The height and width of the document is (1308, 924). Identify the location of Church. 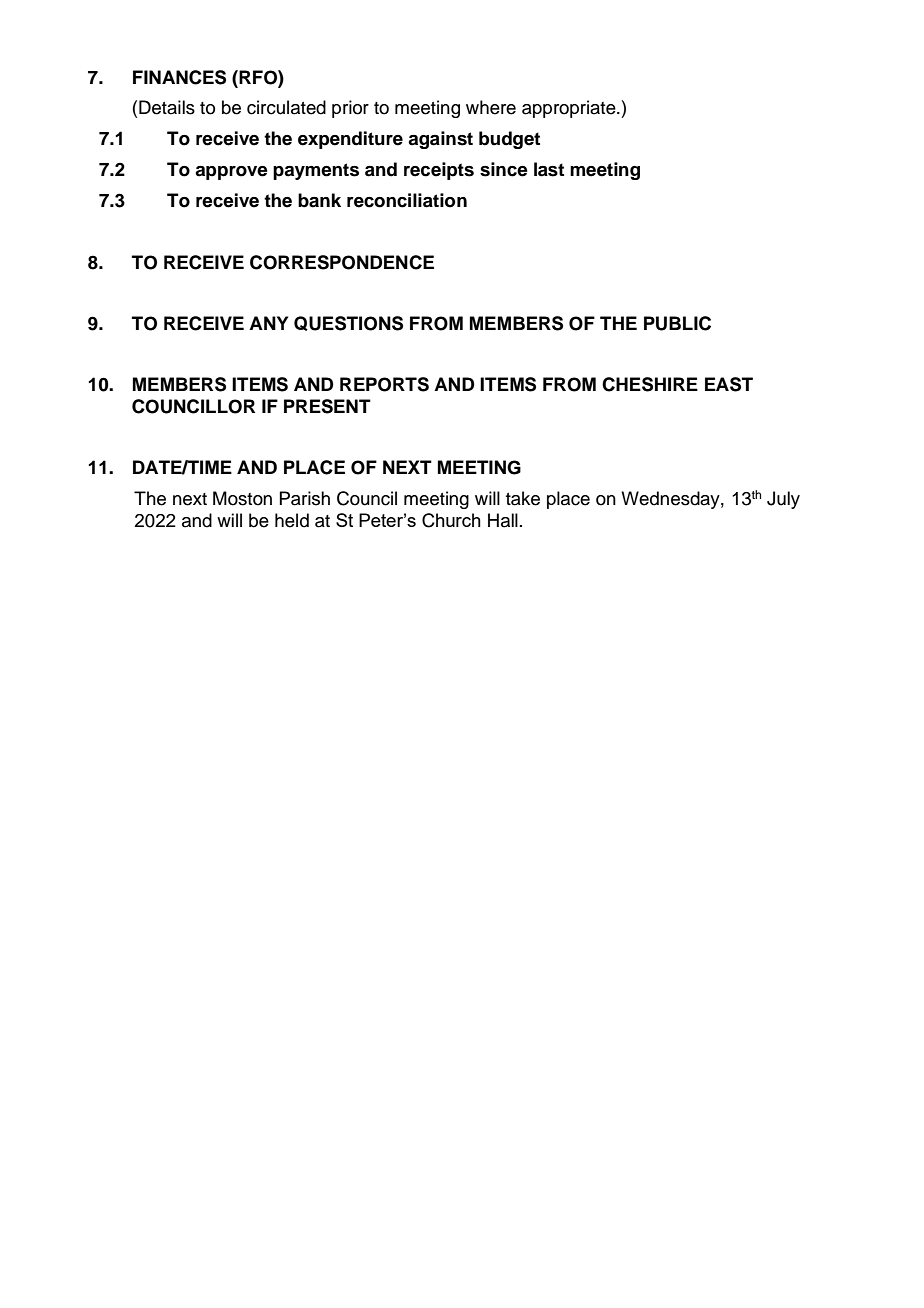
(451, 520).
